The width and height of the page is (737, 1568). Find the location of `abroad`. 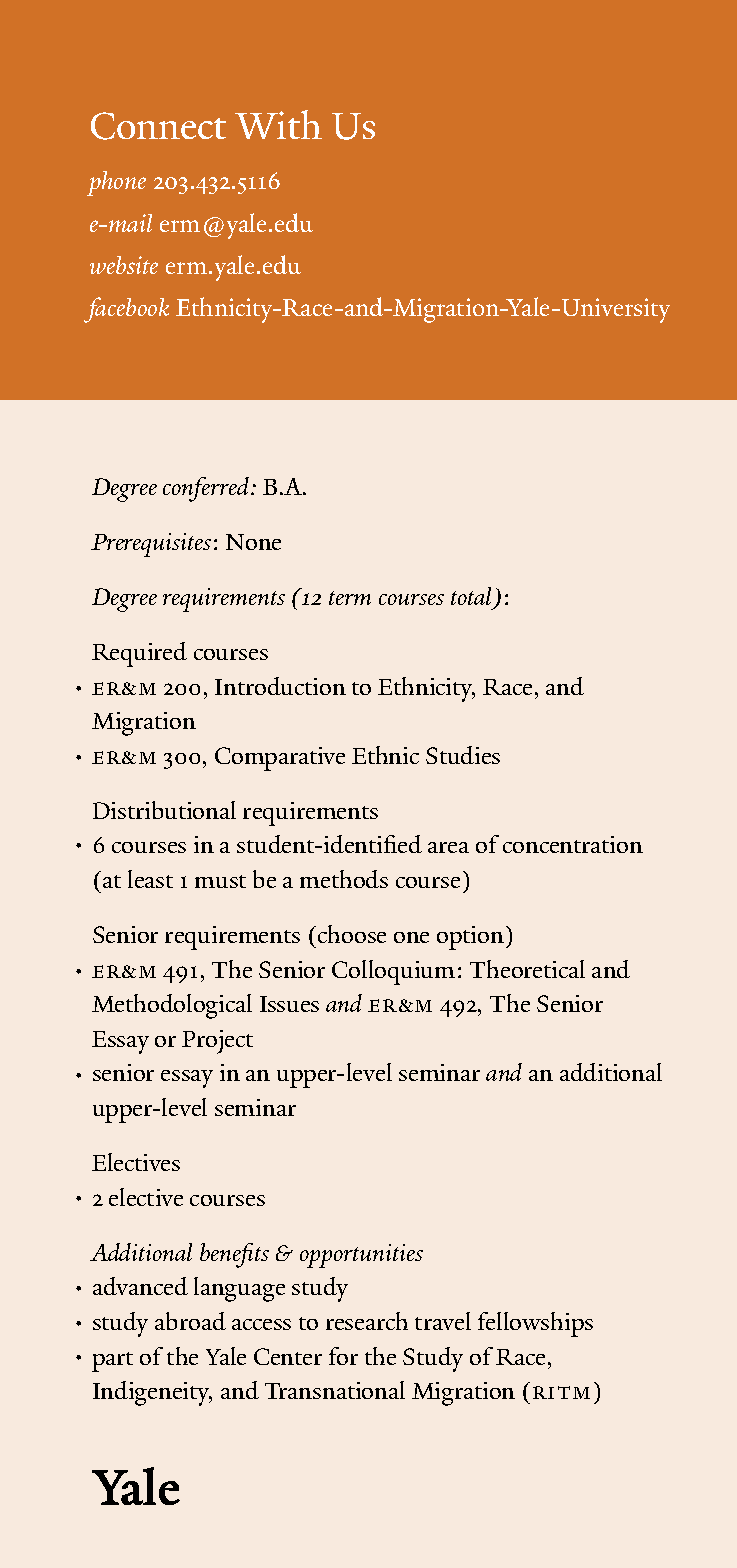

abroad is located at coordinates (190, 1321).
